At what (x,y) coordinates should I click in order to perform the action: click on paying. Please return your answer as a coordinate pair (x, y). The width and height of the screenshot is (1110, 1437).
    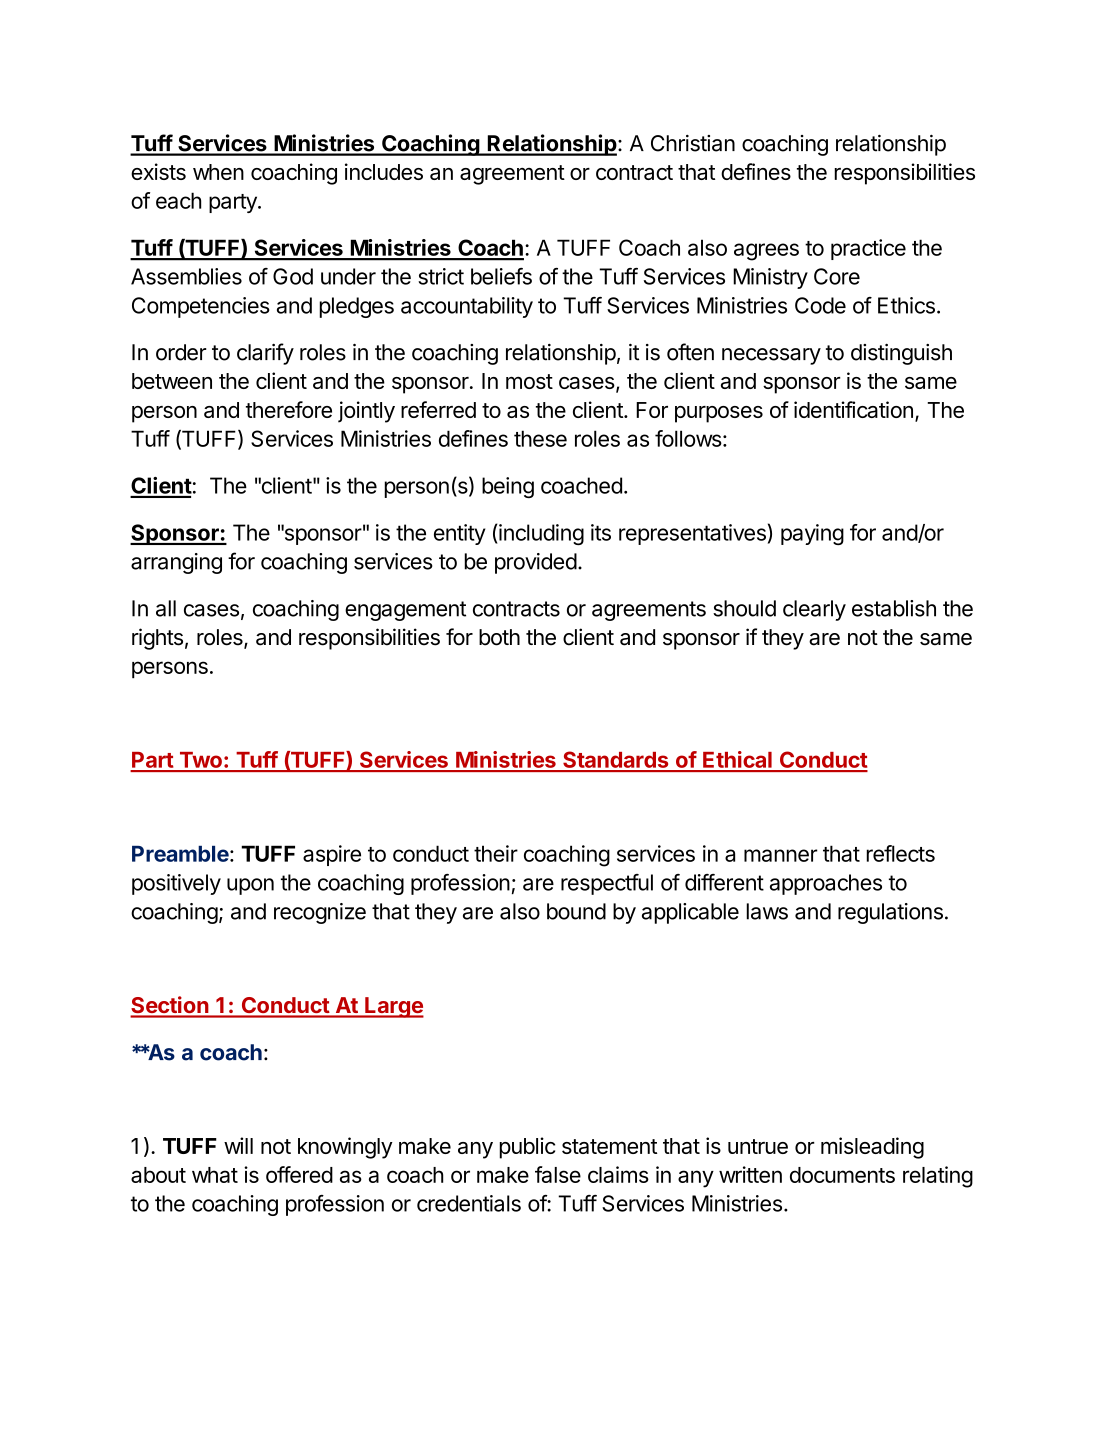
    Looking at the image, I should click on (812, 534).
